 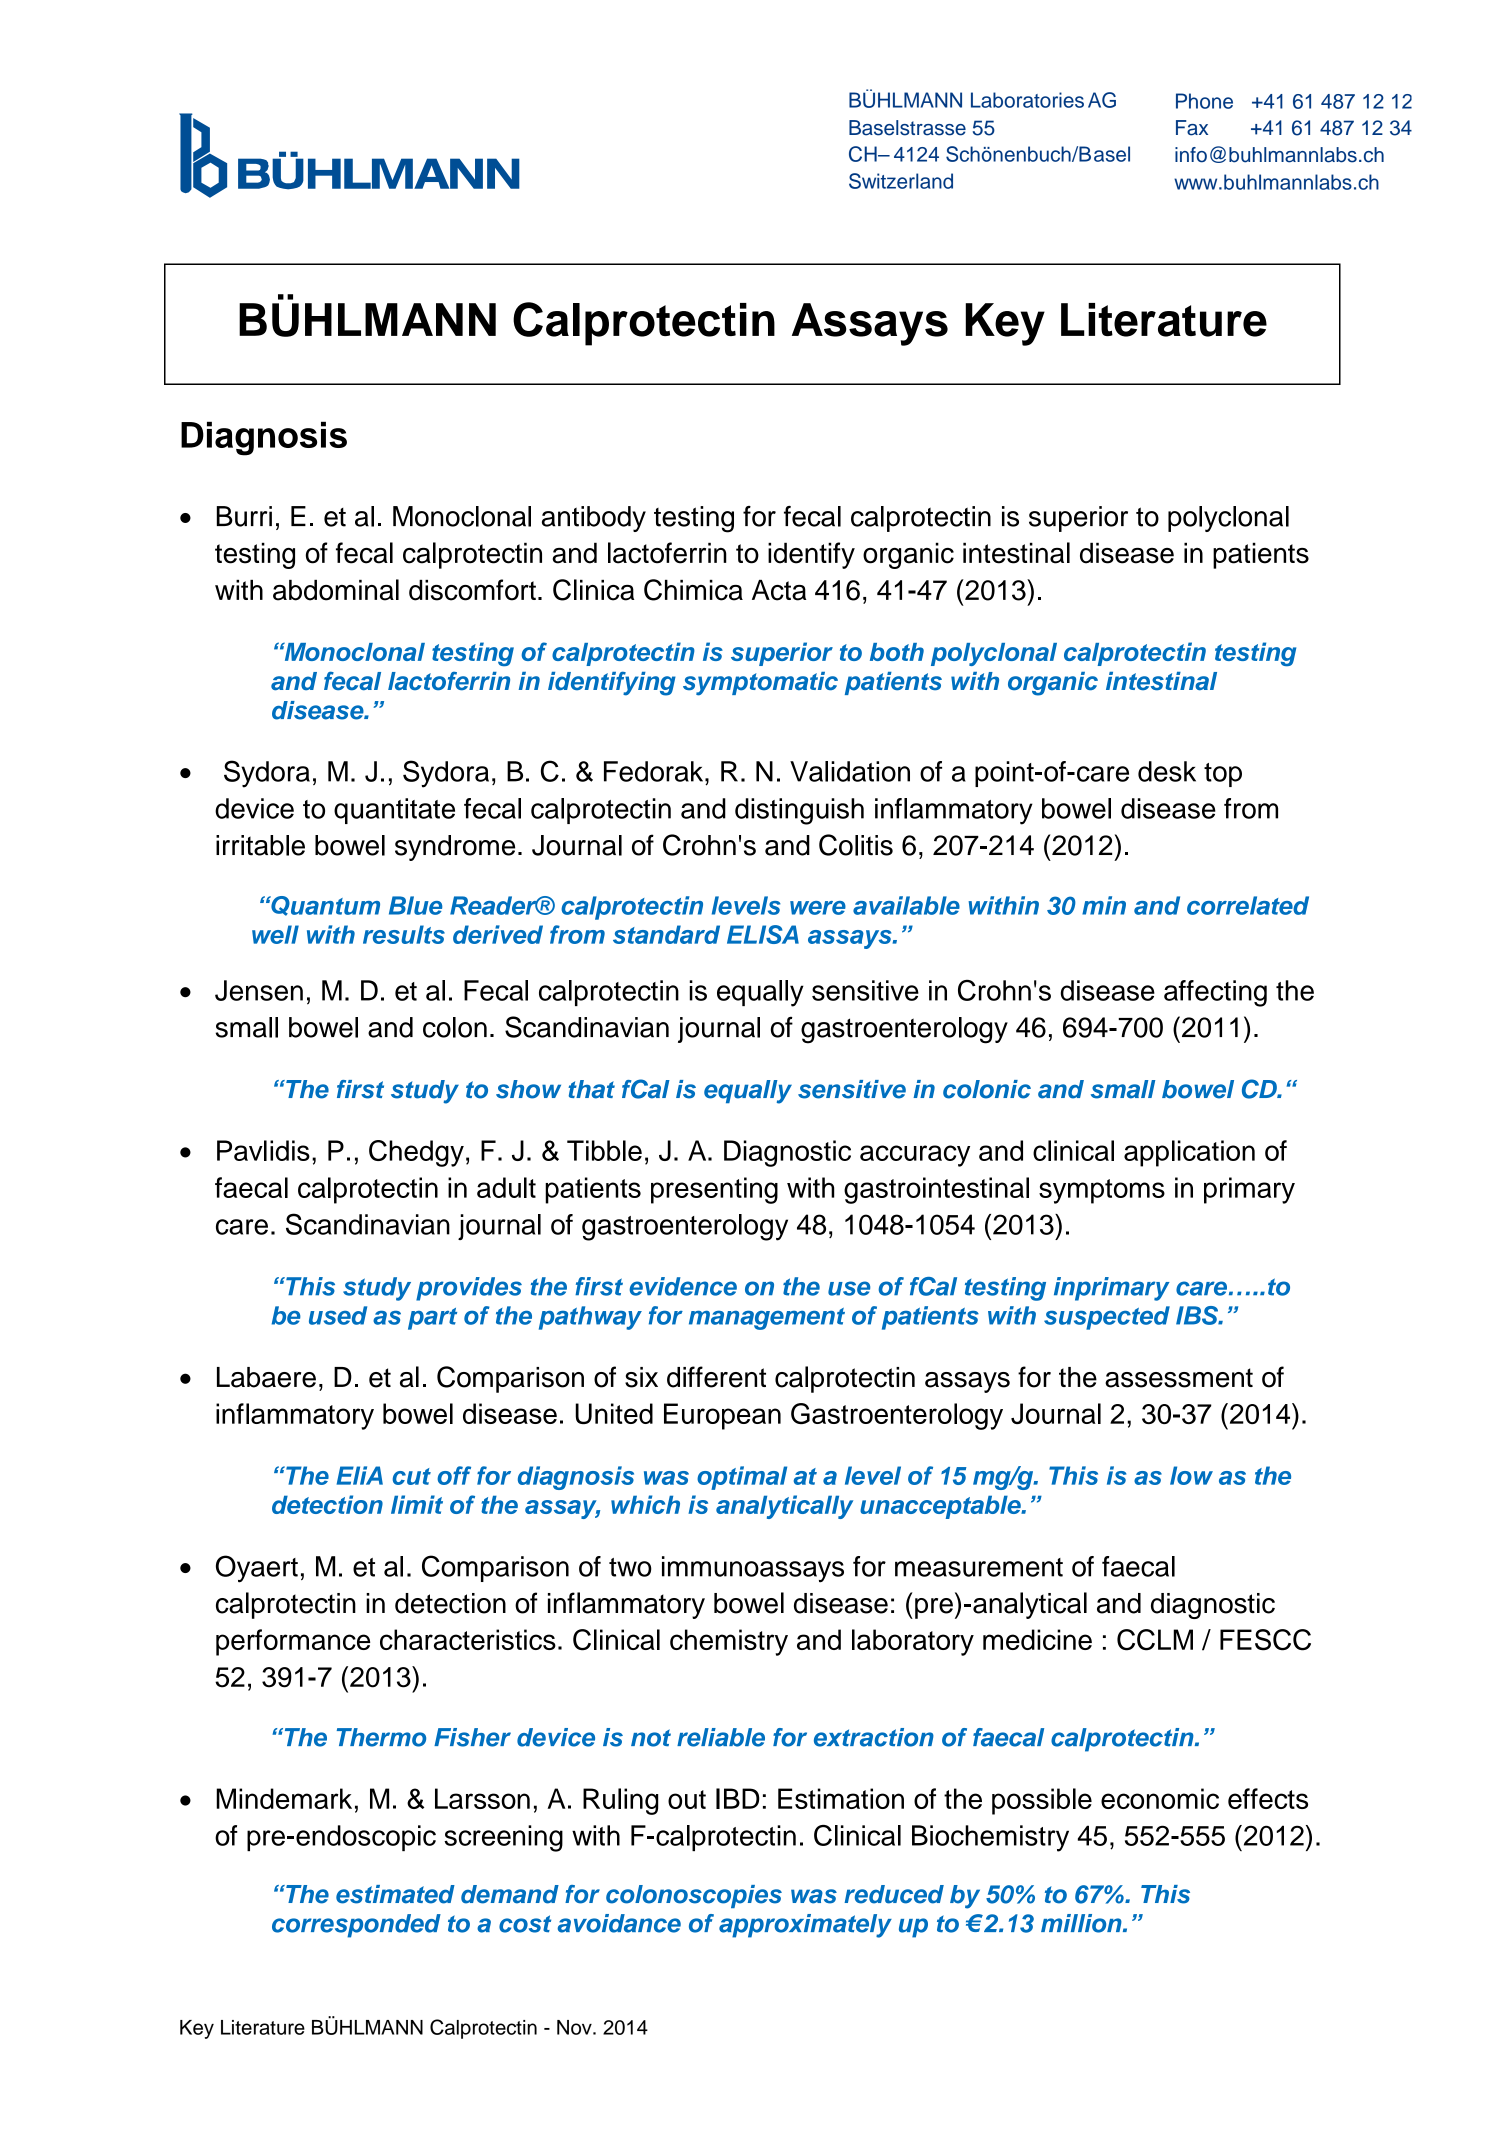 I want to click on Switzerland, so click(x=901, y=181).
